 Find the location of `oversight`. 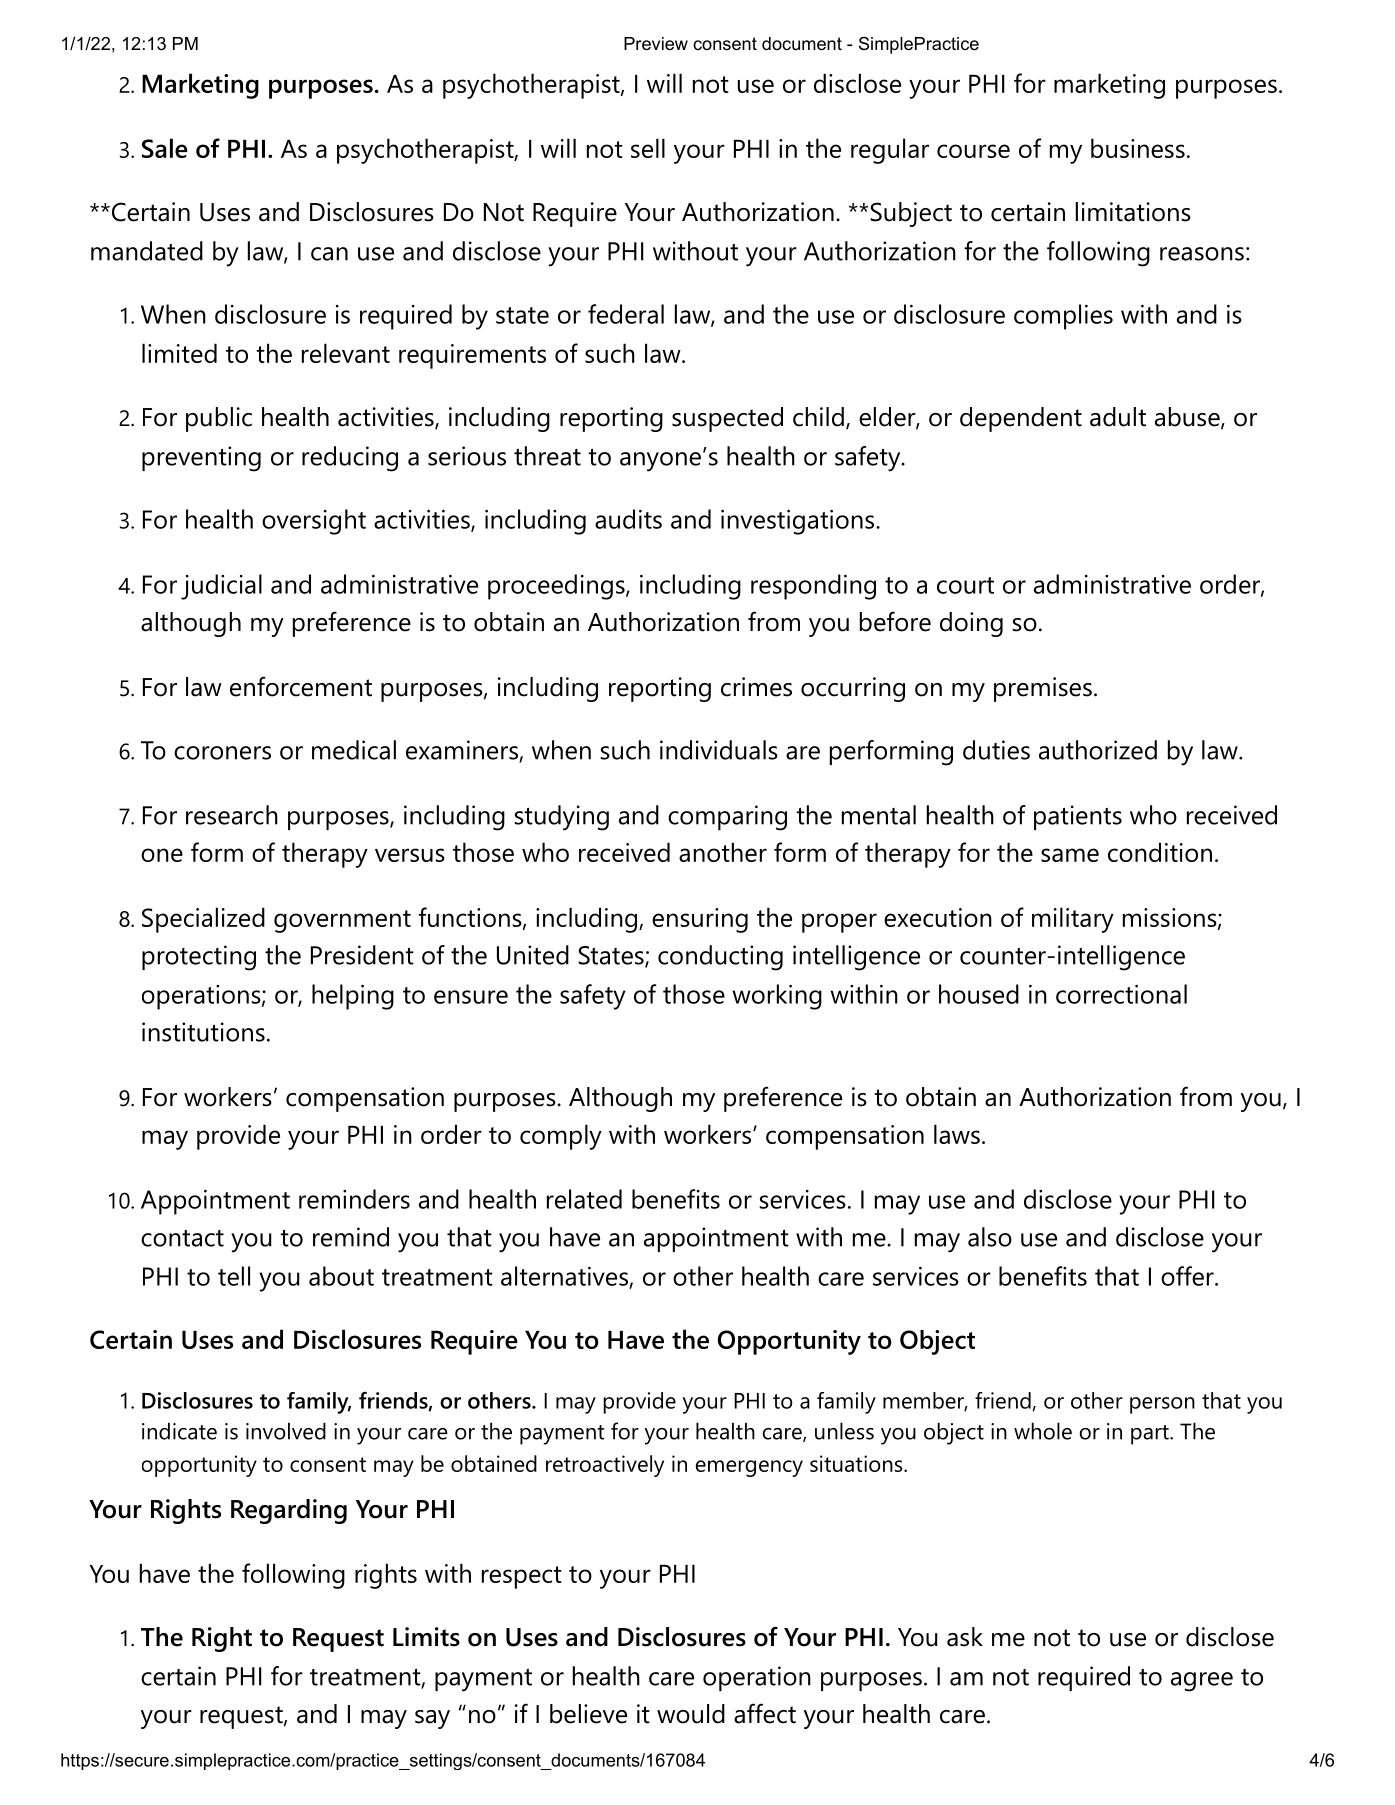

oversight is located at coordinates (314, 522).
